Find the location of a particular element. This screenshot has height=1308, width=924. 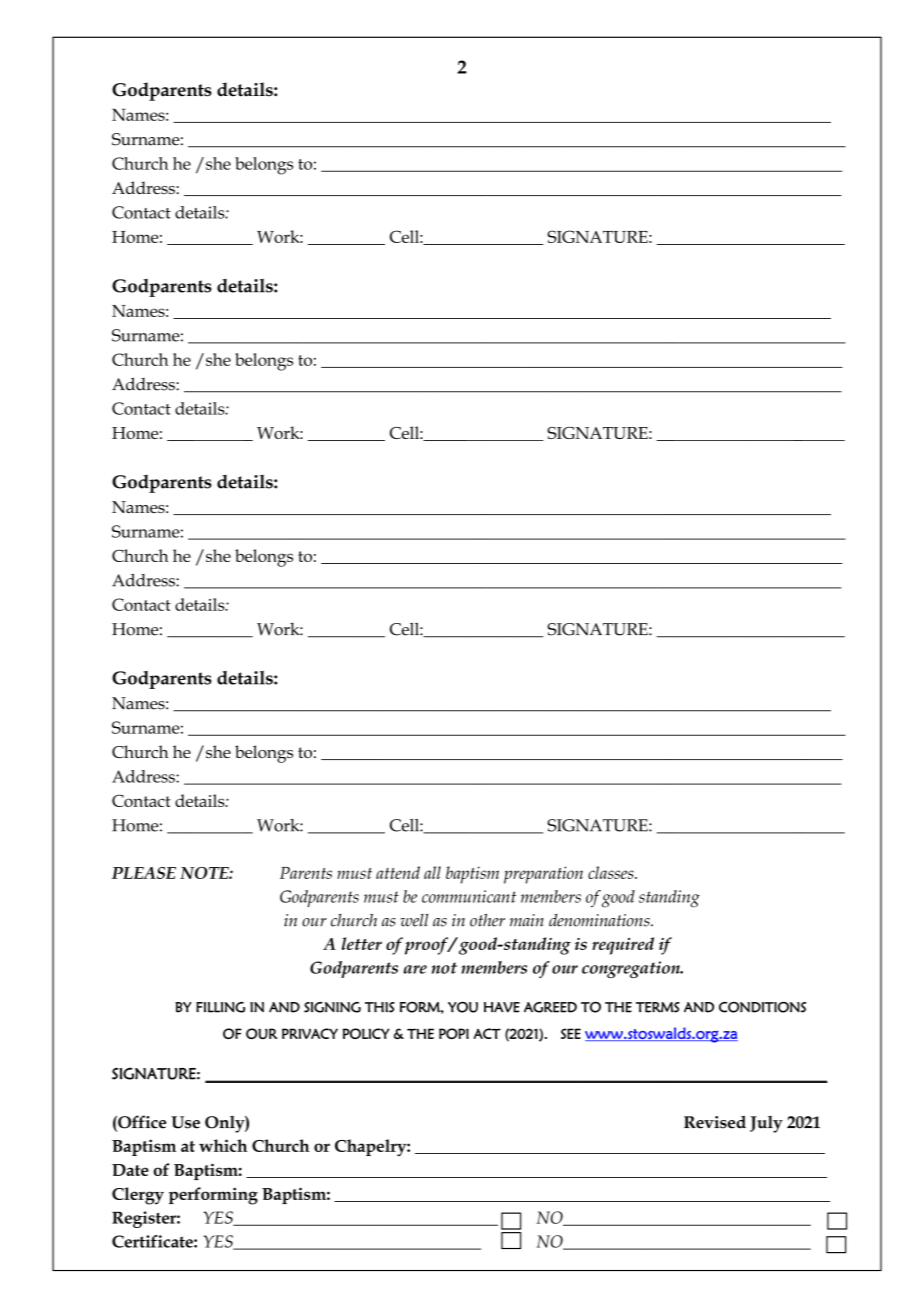

letter is located at coordinates (362, 943).
